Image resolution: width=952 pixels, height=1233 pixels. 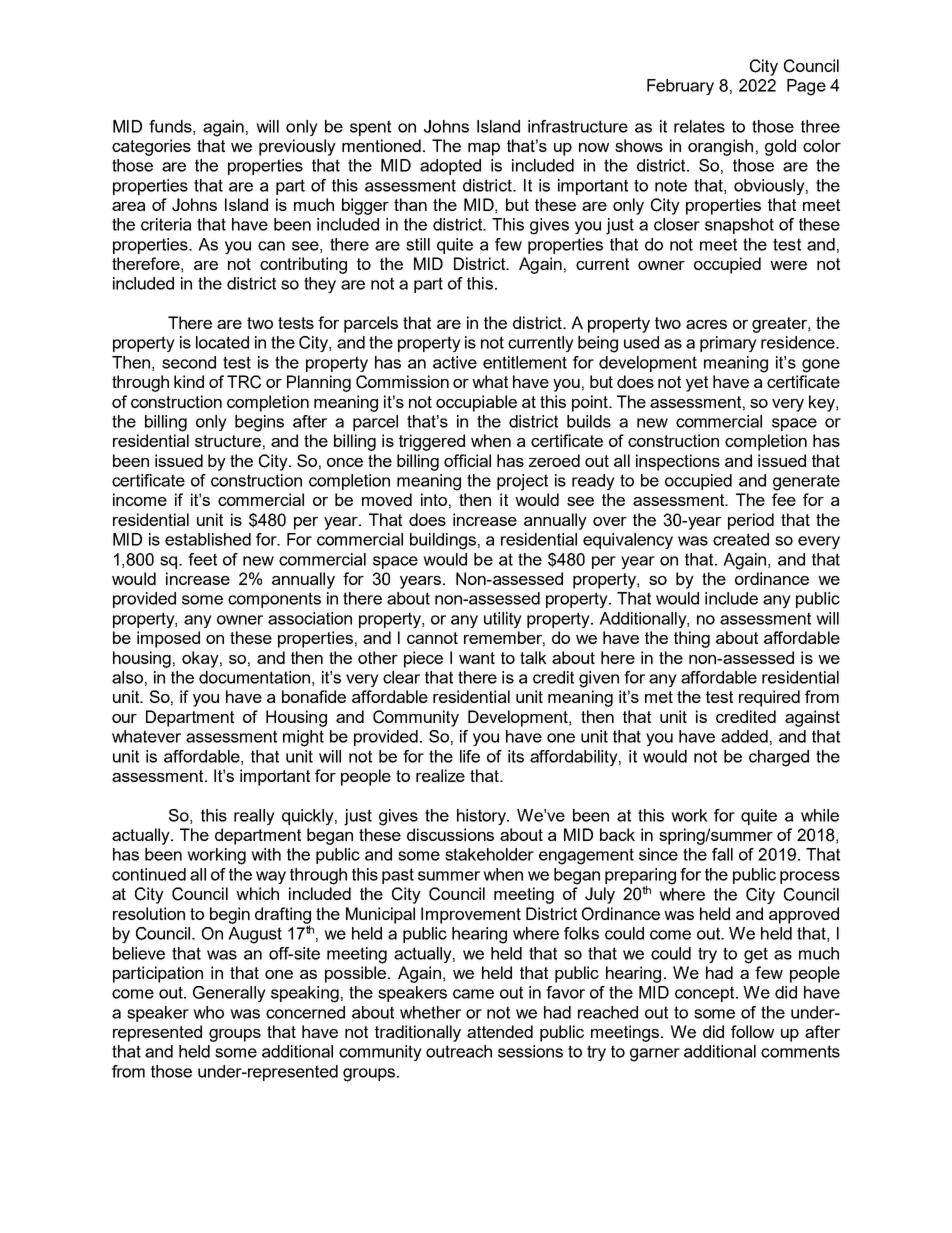 What do you see at coordinates (202, 559) in the screenshot?
I see `feet` at bounding box center [202, 559].
